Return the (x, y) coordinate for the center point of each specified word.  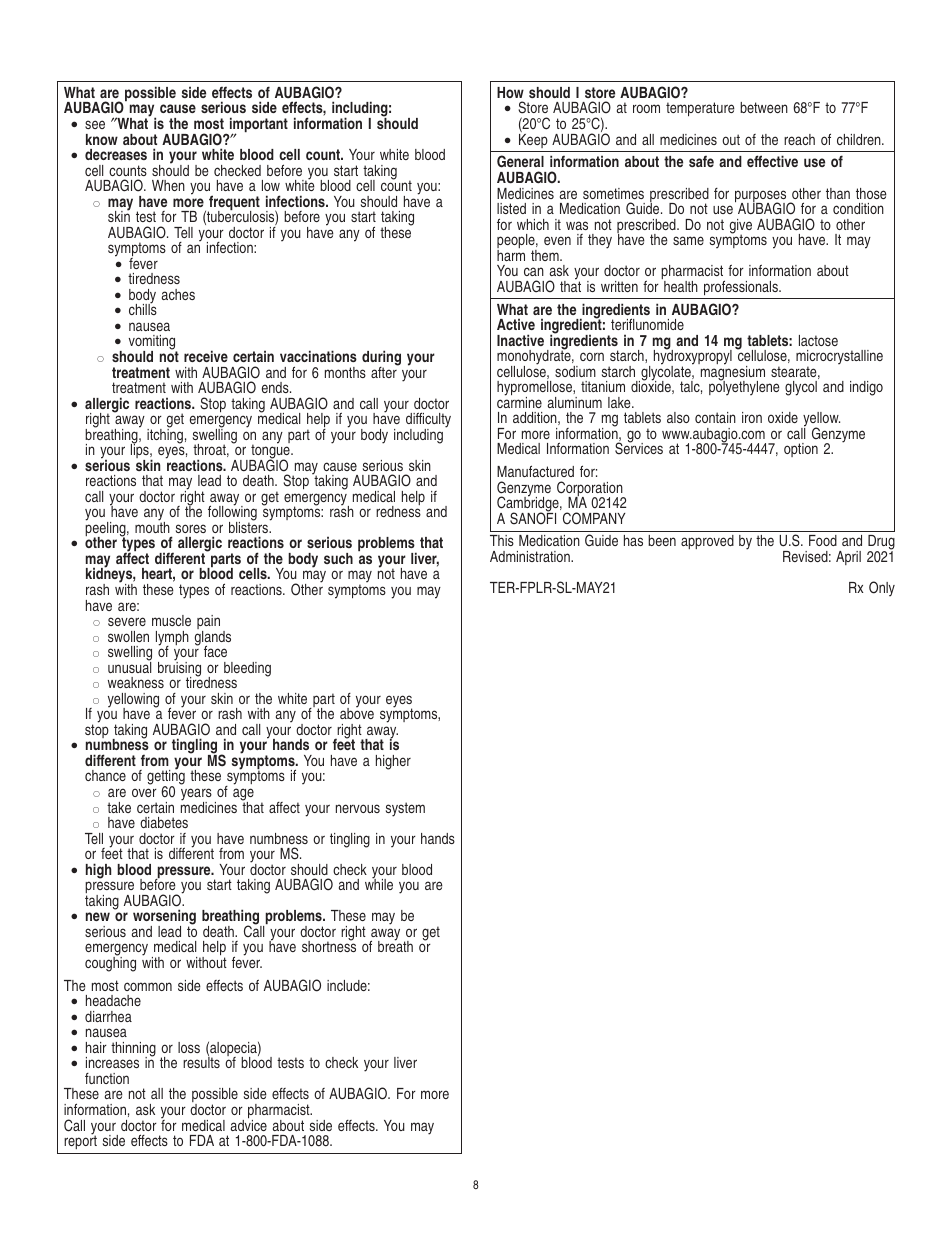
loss (189, 1047)
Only (882, 588)
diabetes (164, 822)
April (848, 558)
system (405, 809)
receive (206, 356)
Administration (531, 556)
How (510, 92)
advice (249, 1124)
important (258, 126)
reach (799, 139)
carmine (519, 401)
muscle (171, 620)
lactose (818, 340)
